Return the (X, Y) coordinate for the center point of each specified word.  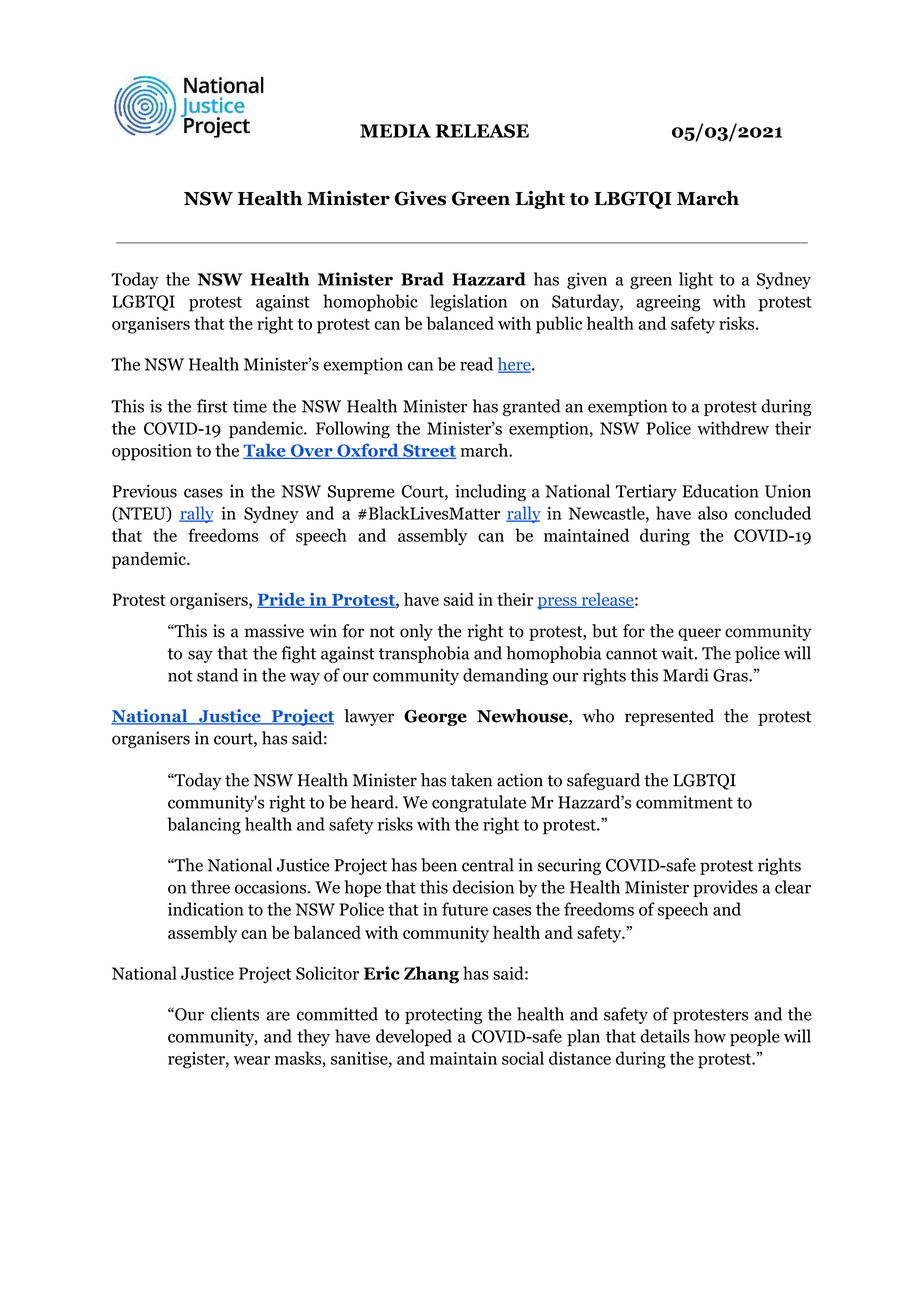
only (416, 632)
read (476, 364)
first (212, 406)
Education (720, 491)
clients (235, 1014)
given (587, 280)
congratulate (479, 803)
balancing (204, 826)
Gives (420, 198)
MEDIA (395, 131)
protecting (443, 1015)
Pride (282, 600)
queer (699, 634)
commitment (684, 802)
